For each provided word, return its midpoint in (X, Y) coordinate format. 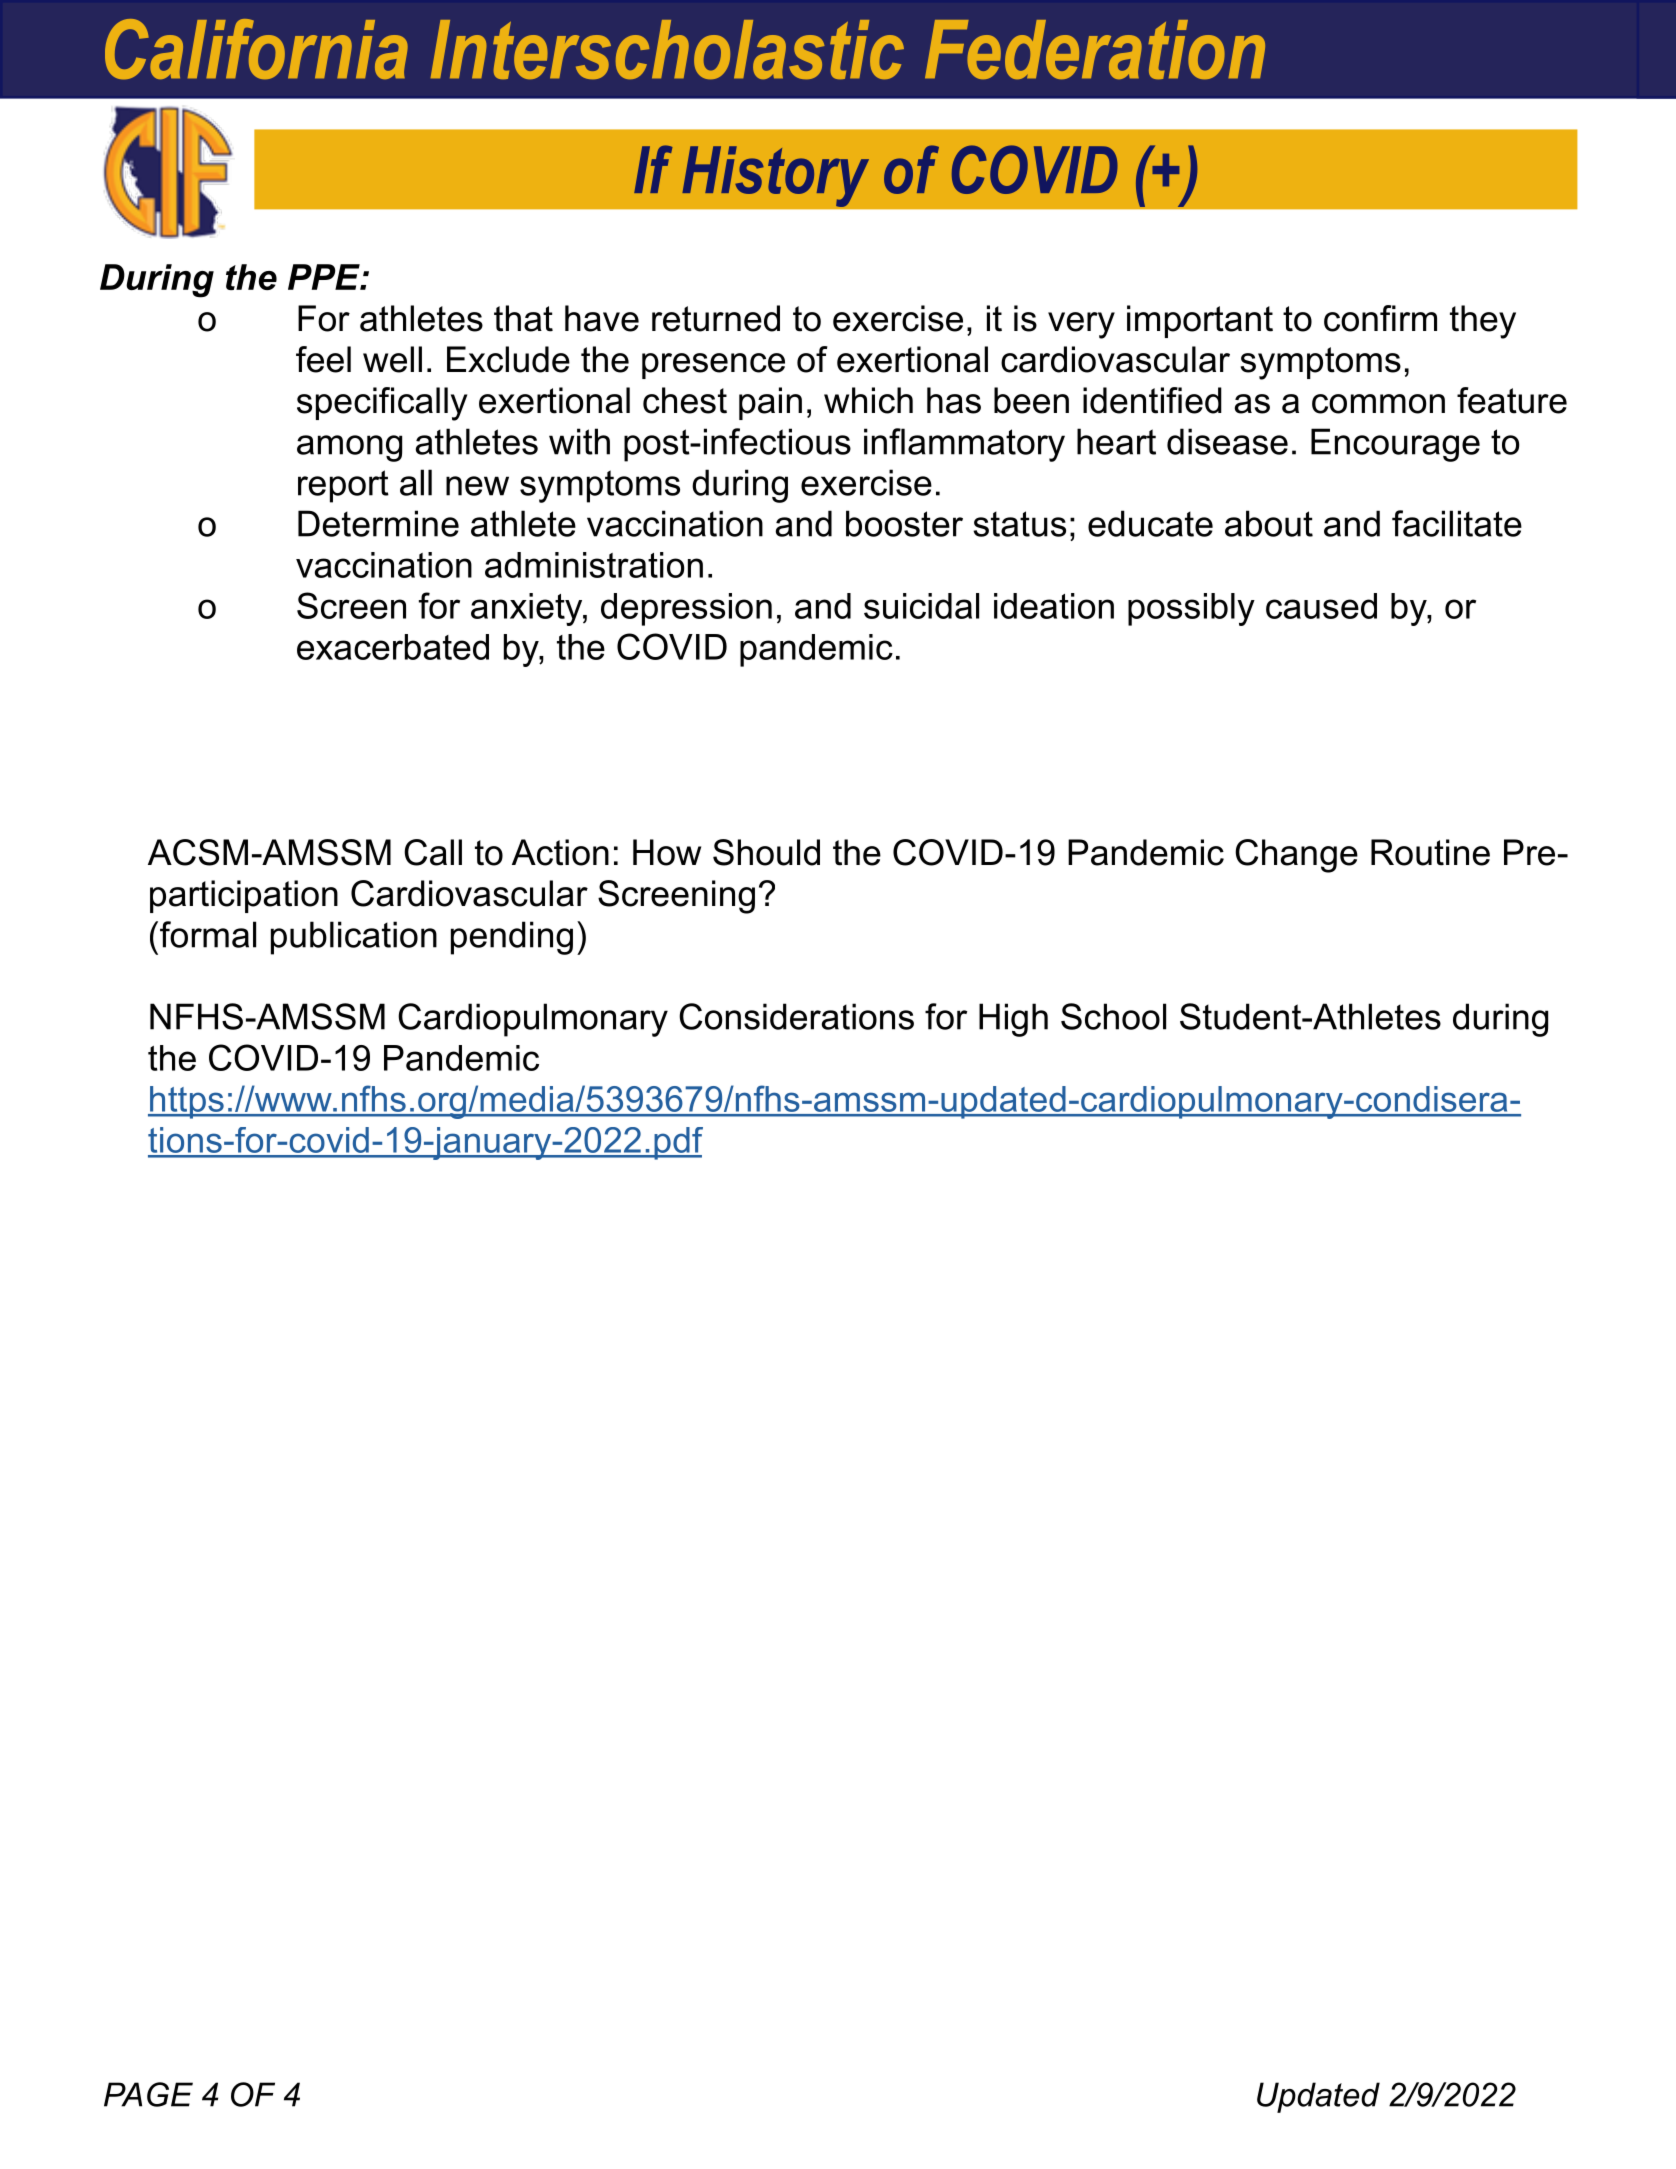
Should (766, 852)
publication (354, 938)
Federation (1095, 49)
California (256, 49)
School (1113, 1016)
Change (1296, 856)
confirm (1380, 318)
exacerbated (393, 647)
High (1013, 1020)
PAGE (148, 2094)
